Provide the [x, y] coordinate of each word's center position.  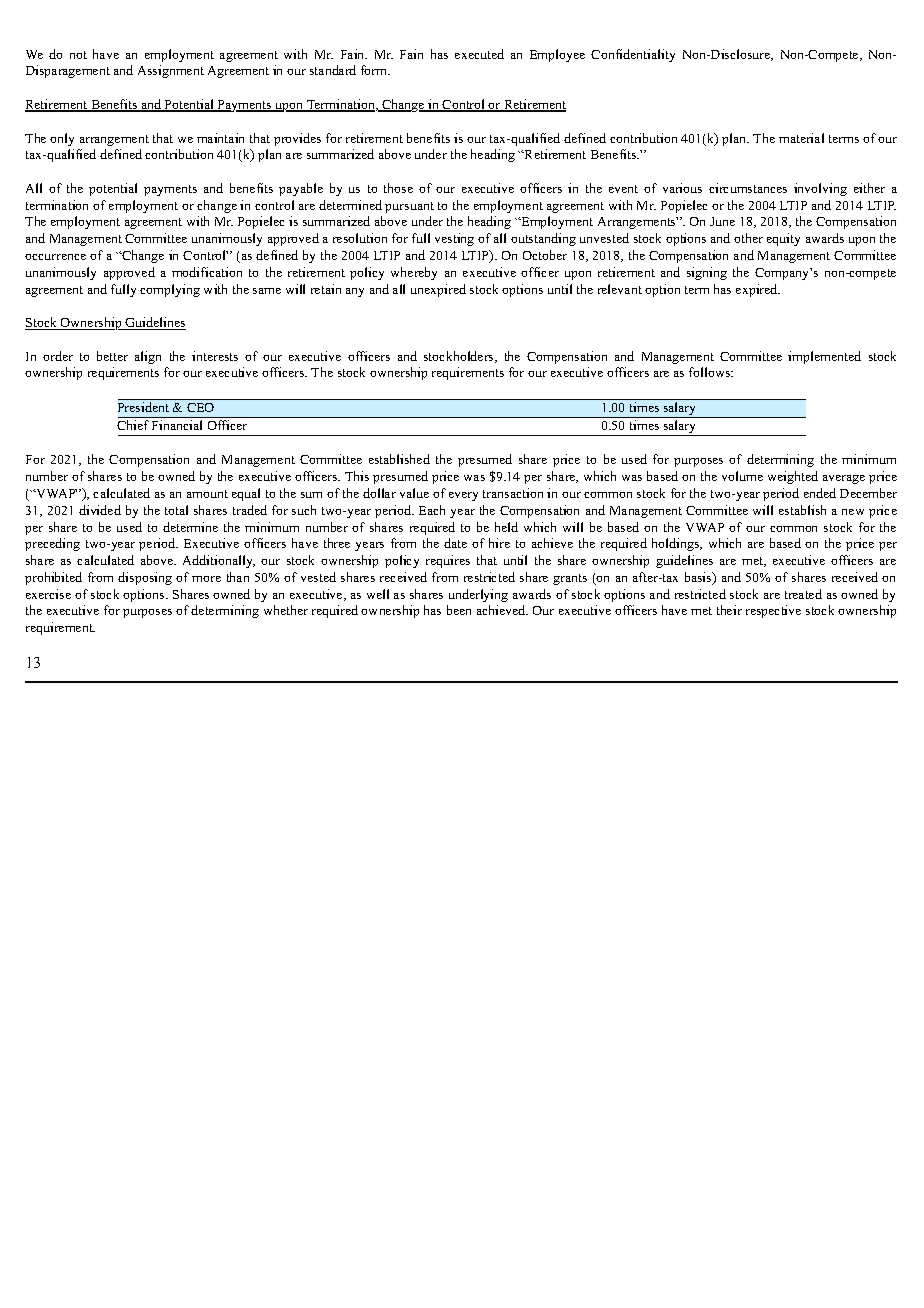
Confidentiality [633, 55]
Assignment [171, 71]
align [148, 357]
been [459, 610]
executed [479, 54]
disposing [145, 578]
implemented [824, 357]
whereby [414, 273]
